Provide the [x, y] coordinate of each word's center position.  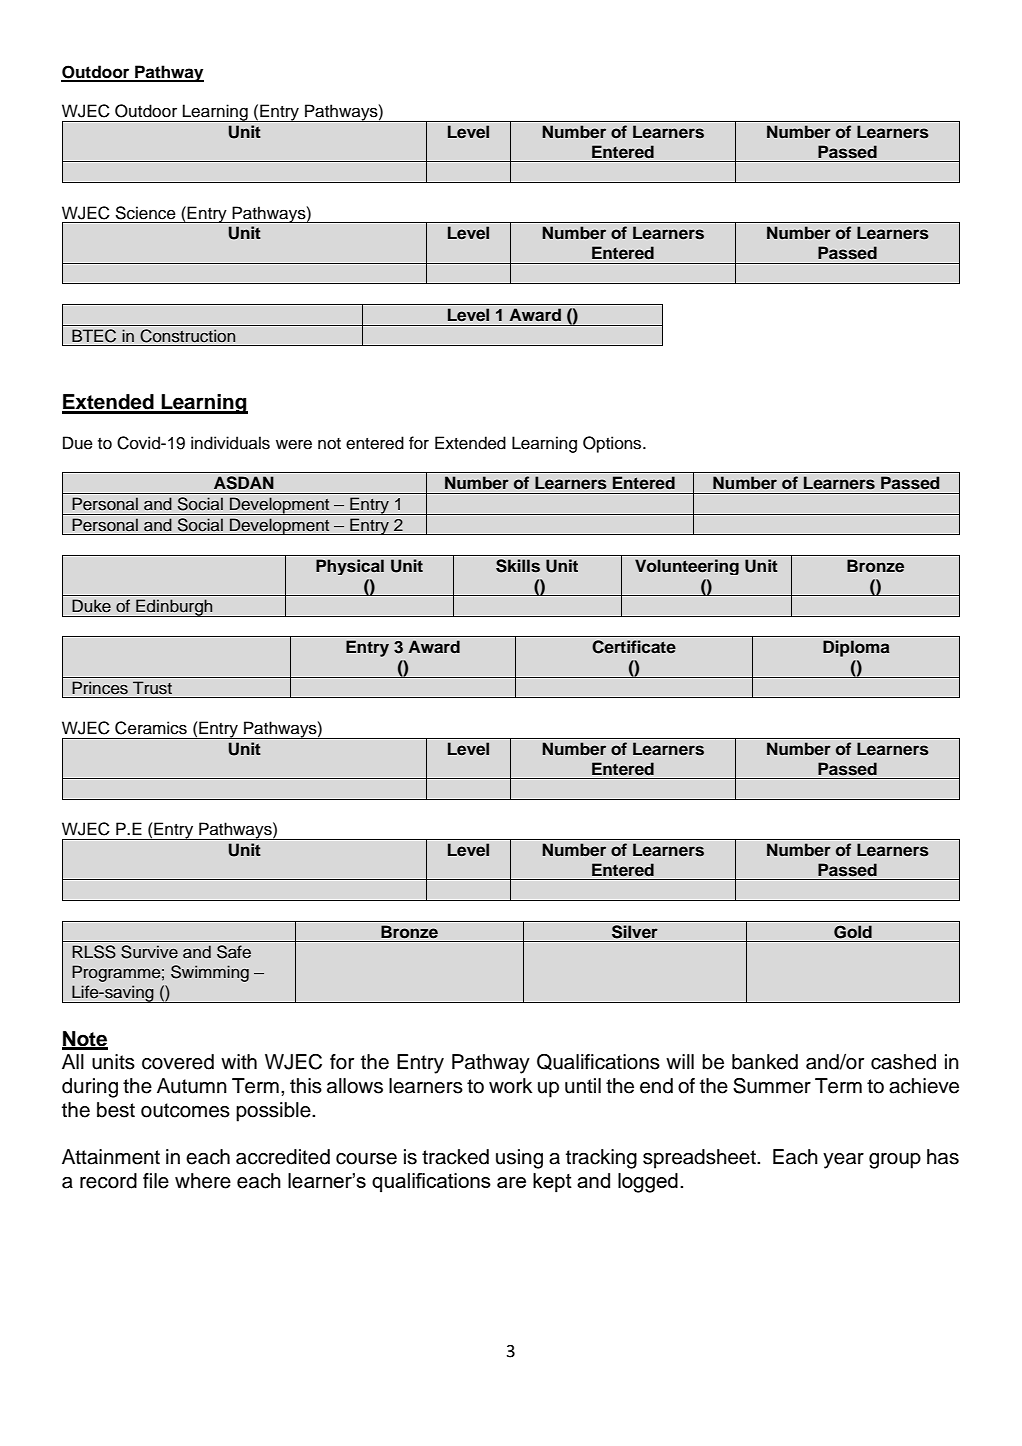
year [843, 1161]
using [519, 1159]
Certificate [634, 647]
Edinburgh [174, 608]
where [203, 1181]
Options [613, 444]
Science [145, 213]
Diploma [856, 648]
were [294, 445]
